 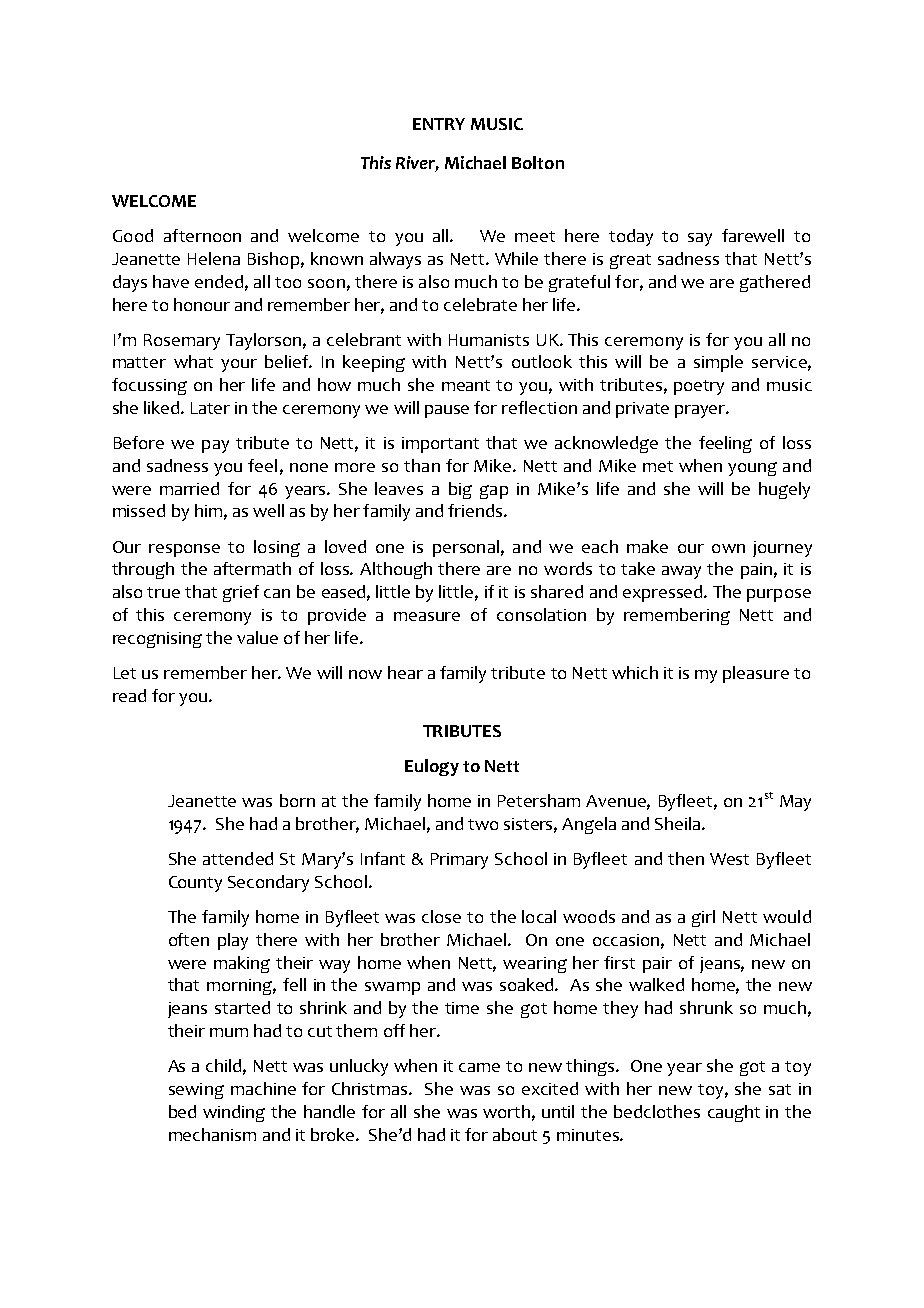 What do you see at coordinates (189, 939) in the screenshot?
I see `often` at bounding box center [189, 939].
